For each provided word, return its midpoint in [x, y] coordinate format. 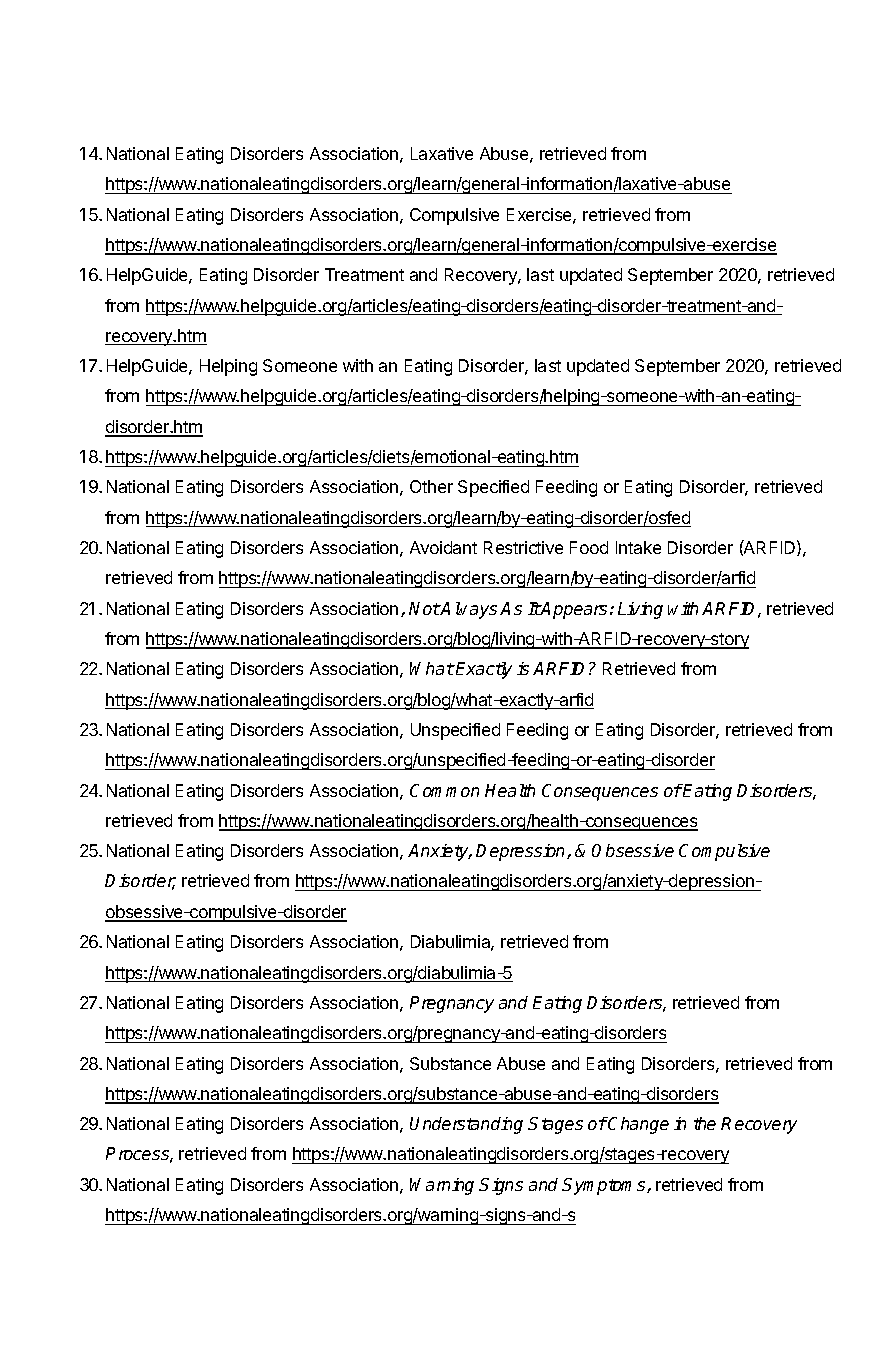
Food [589, 547]
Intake [638, 547]
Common [444, 790]
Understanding [466, 1125]
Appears [573, 610]
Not [424, 608]
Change [638, 1125]
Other [431, 486]
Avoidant [443, 547]
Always [468, 610]
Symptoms [605, 1186]
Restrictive [523, 547]
